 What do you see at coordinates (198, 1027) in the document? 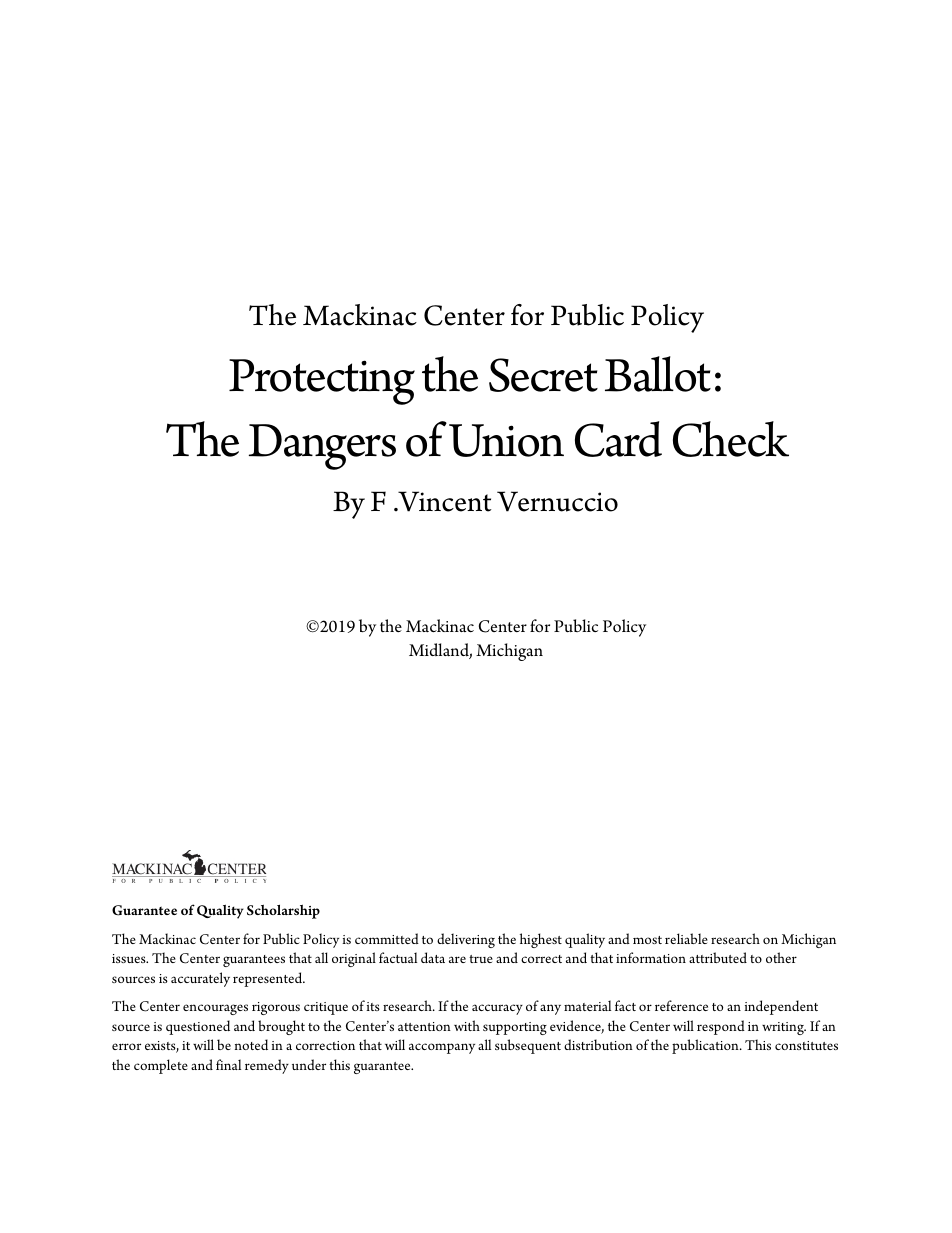
I see `questioned` at bounding box center [198, 1027].
